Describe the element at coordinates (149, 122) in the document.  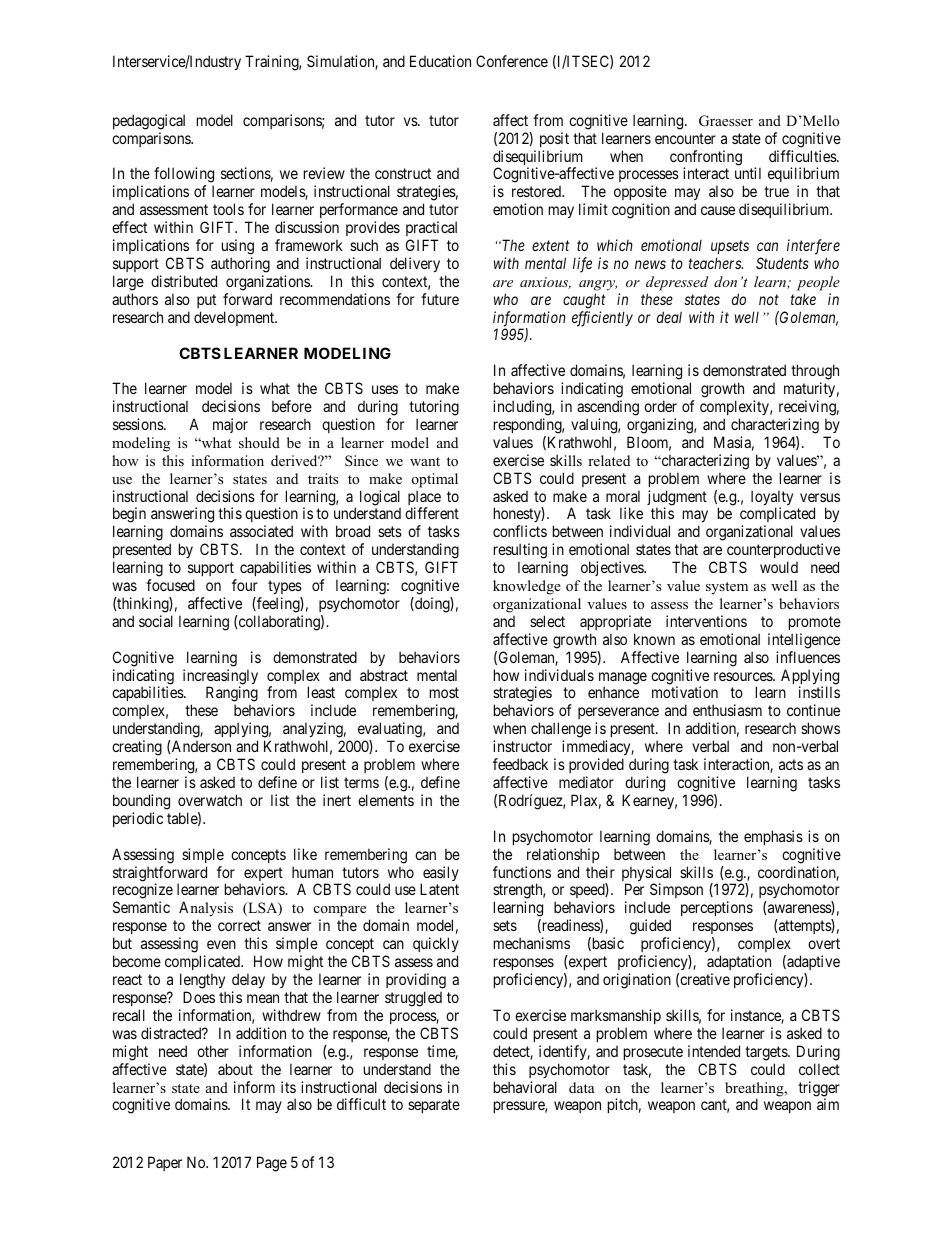
I see `pedagogical` at that location.
